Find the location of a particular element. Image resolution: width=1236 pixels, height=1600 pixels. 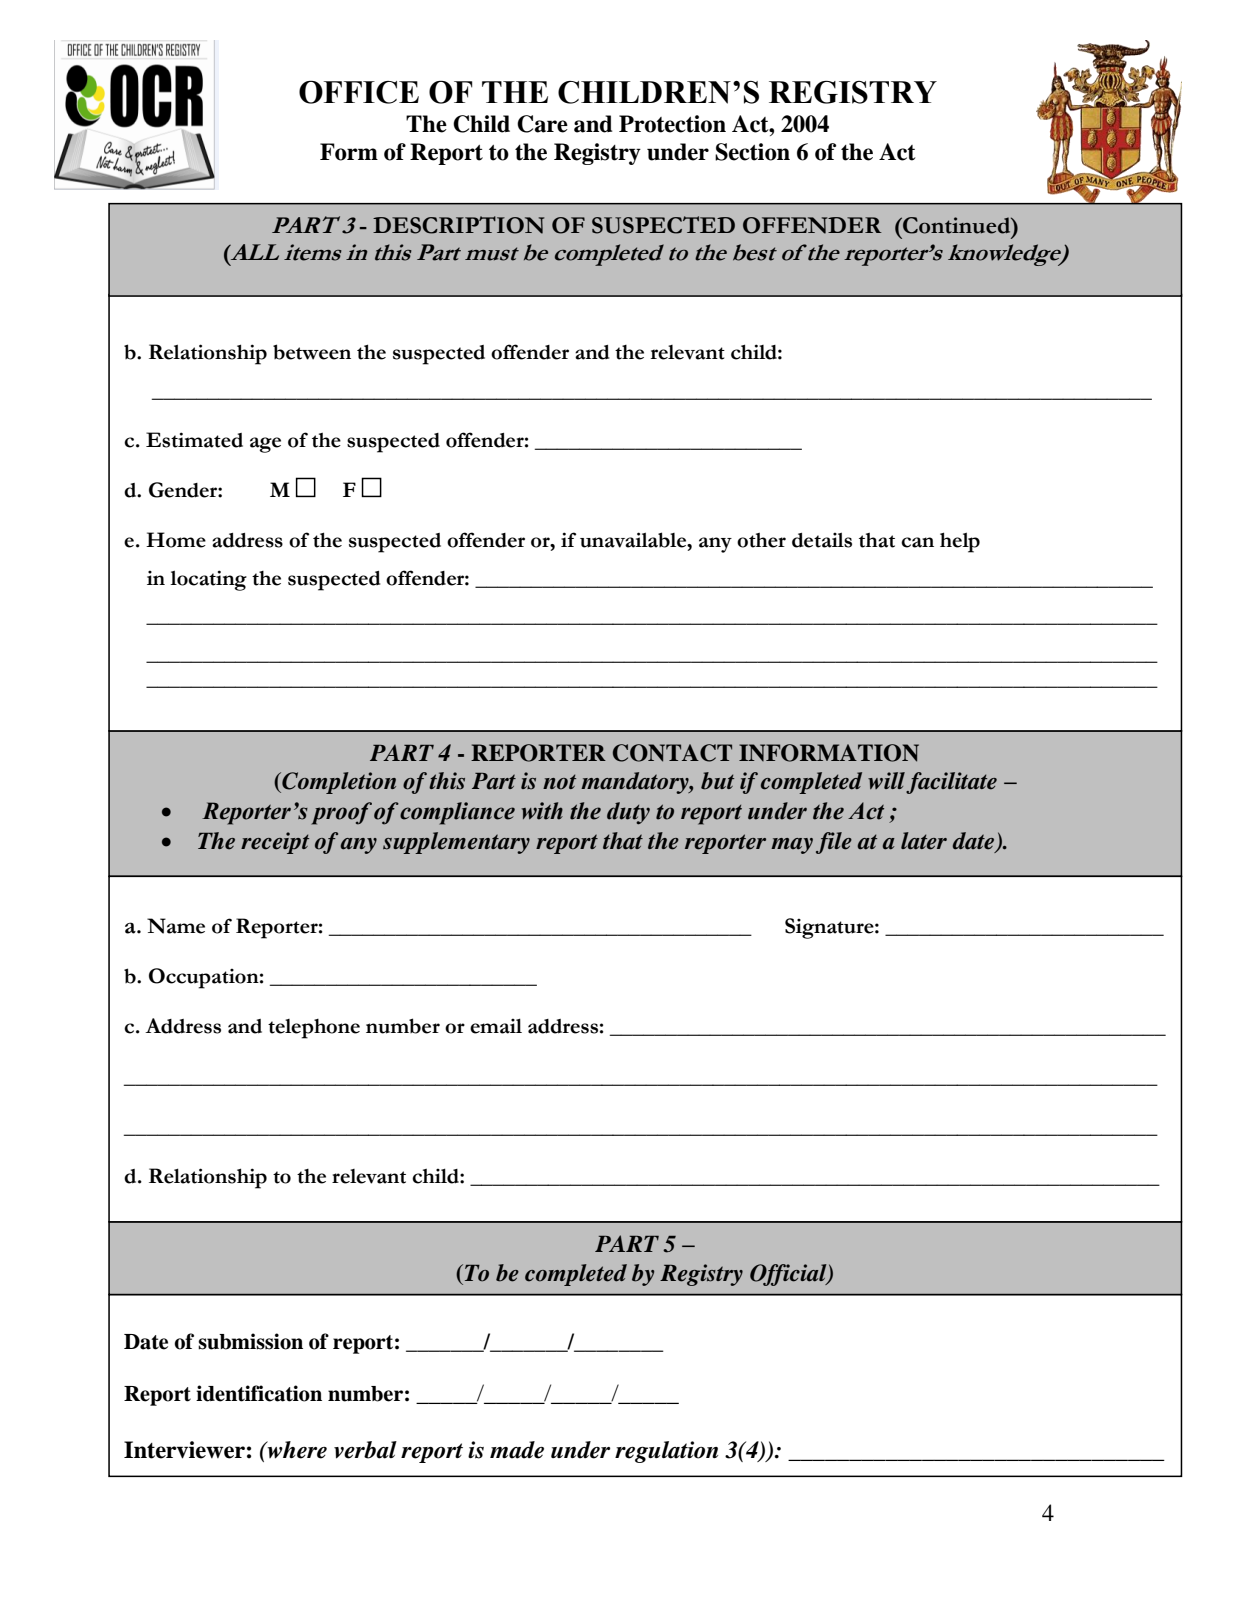

Care is located at coordinates (542, 124).
